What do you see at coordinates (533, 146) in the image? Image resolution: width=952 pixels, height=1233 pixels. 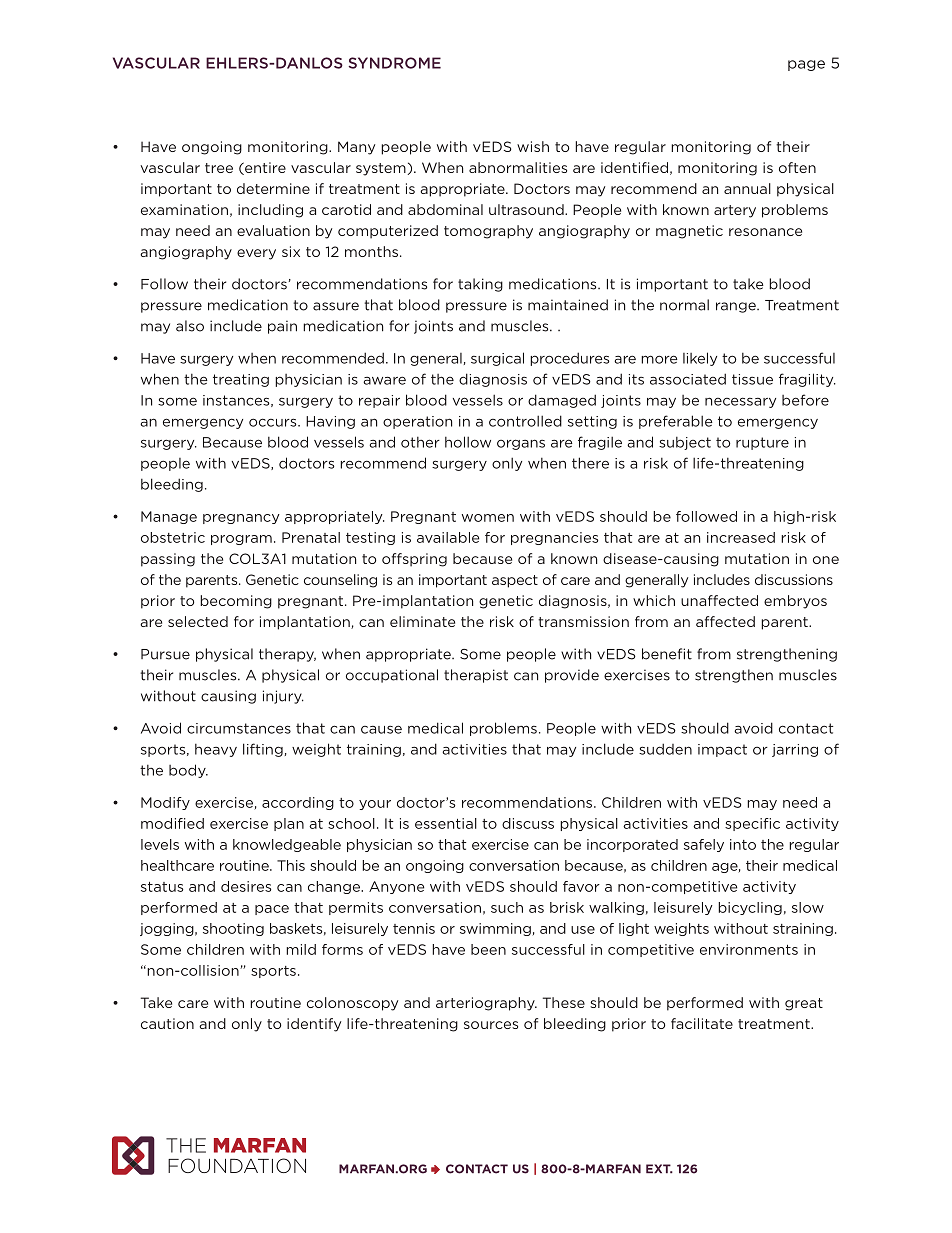 I see `wish` at bounding box center [533, 146].
